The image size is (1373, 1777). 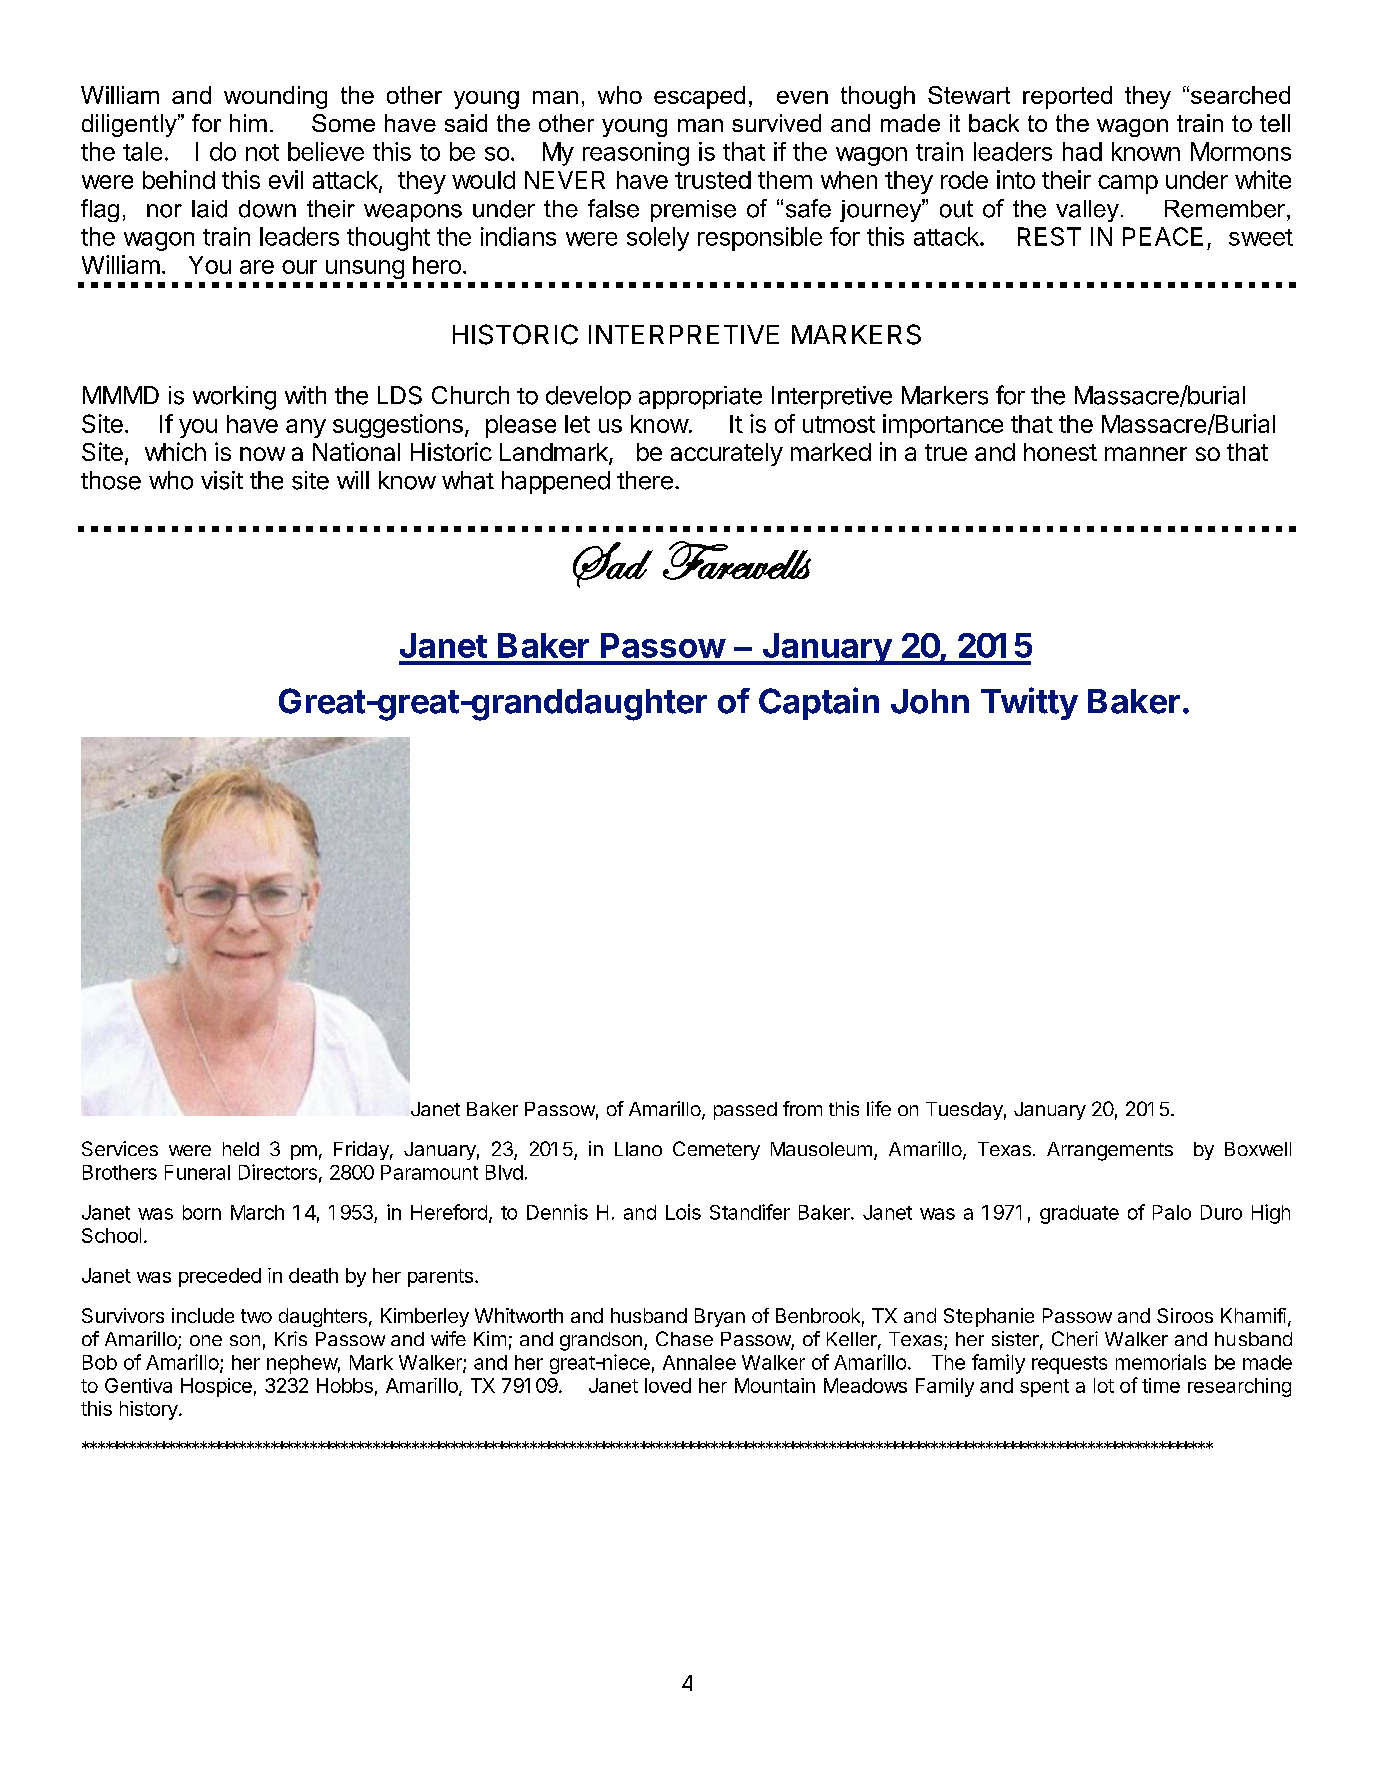 I want to click on manner, so click(x=1146, y=454).
